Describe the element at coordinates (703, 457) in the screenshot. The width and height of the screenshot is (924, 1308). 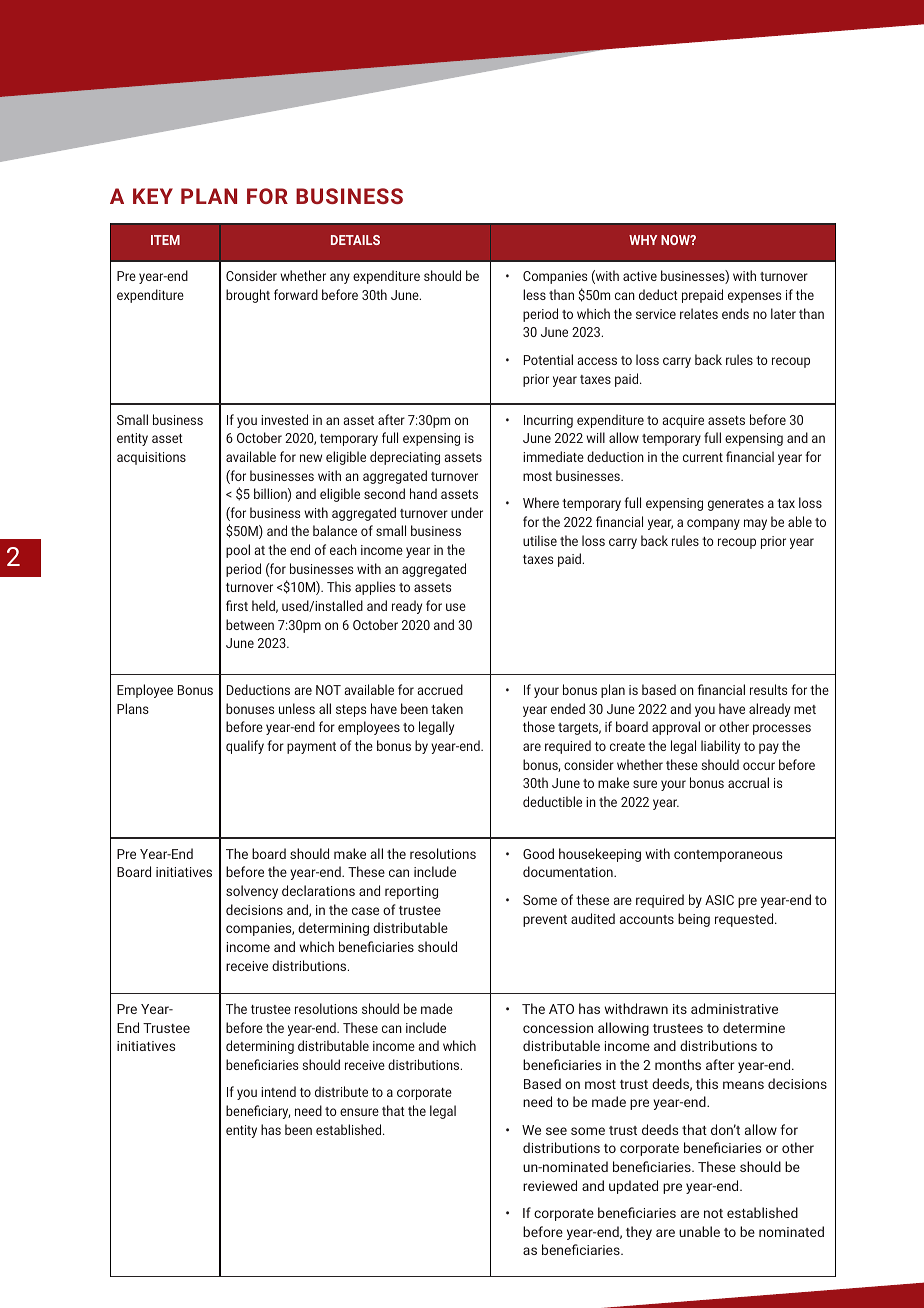
I see `current` at that location.
